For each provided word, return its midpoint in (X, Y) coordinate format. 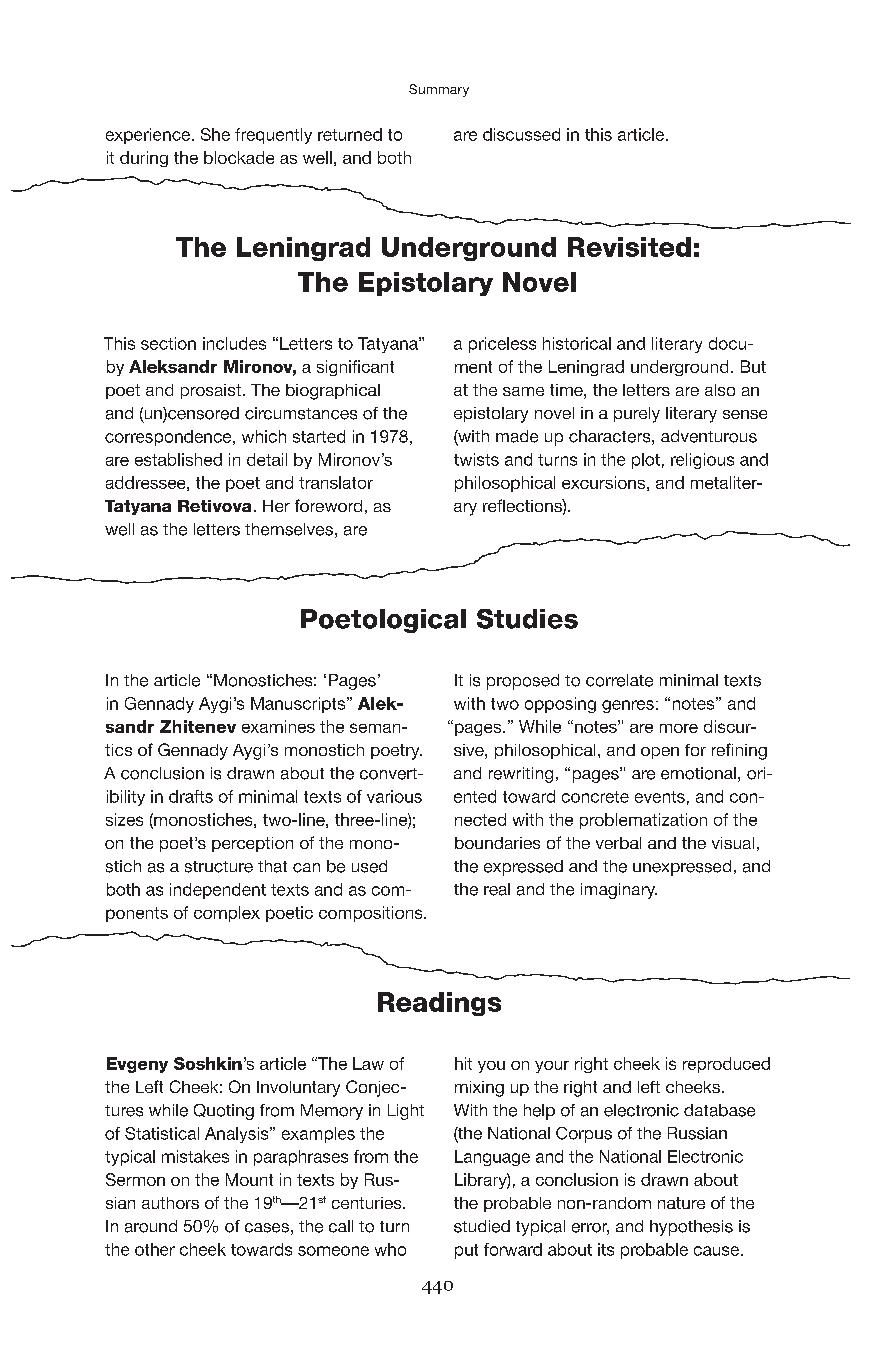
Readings (439, 1004)
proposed (523, 682)
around (151, 1226)
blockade (239, 157)
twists (476, 459)
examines (278, 726)
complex (227, 914)
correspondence (169, 438)
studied (482, 1226)
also (720, 390)
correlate (619, 680)
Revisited (629, 247)
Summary (439, 90)
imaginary (619, 891)
